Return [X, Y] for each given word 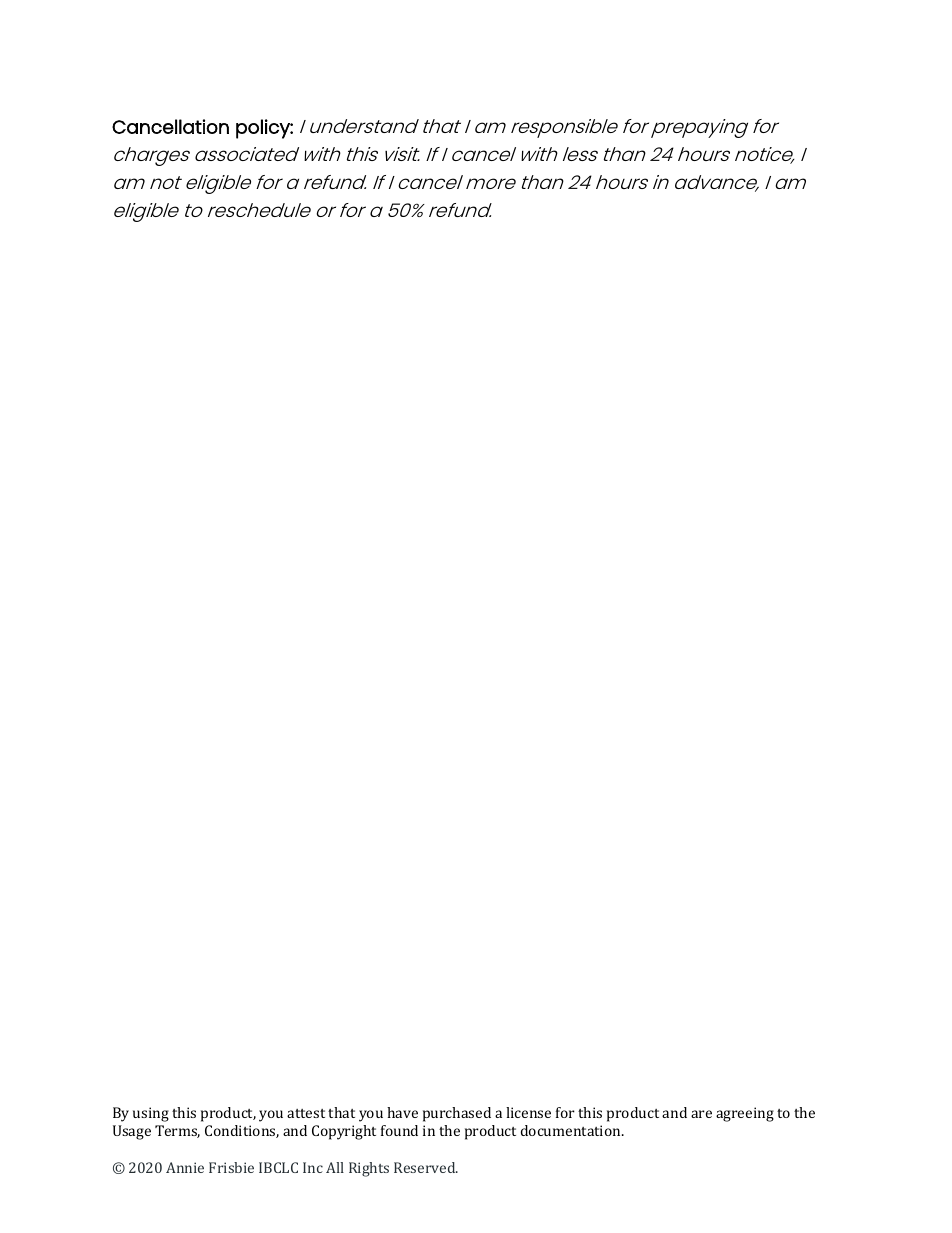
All [335, 1167]
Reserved [426, 1167]
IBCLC [278, 1167]
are [701, 1114]
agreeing [745, 1114]
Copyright [344, 1132]
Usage [132, 1132]
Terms [177, 1131]
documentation [572, 1130]
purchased [457, 1114]
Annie [185, 1167]
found [399, 1130]
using [151, 1114]
